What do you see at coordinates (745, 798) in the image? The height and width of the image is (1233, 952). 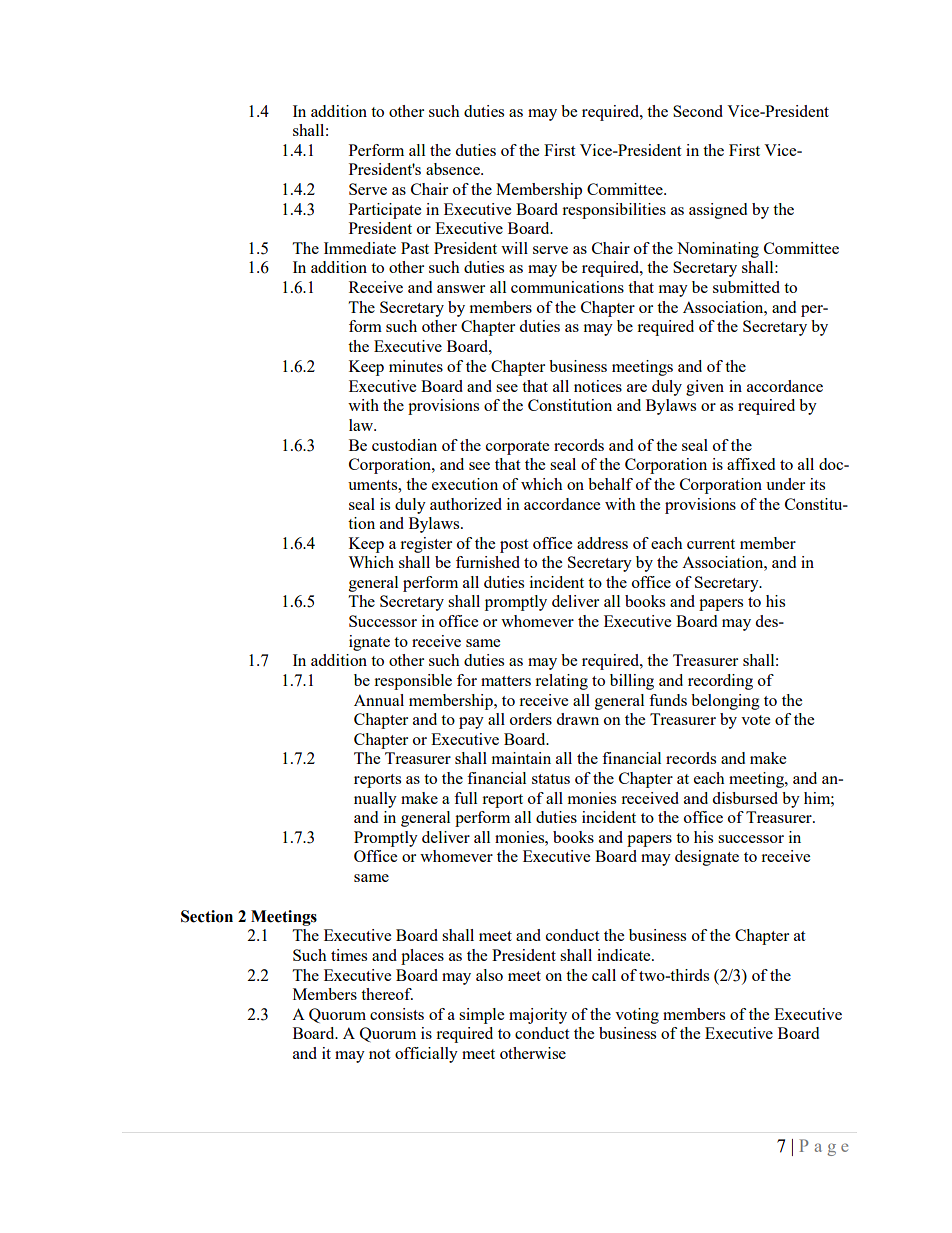 I see `disbursed` at bounding box center [745, 798].
